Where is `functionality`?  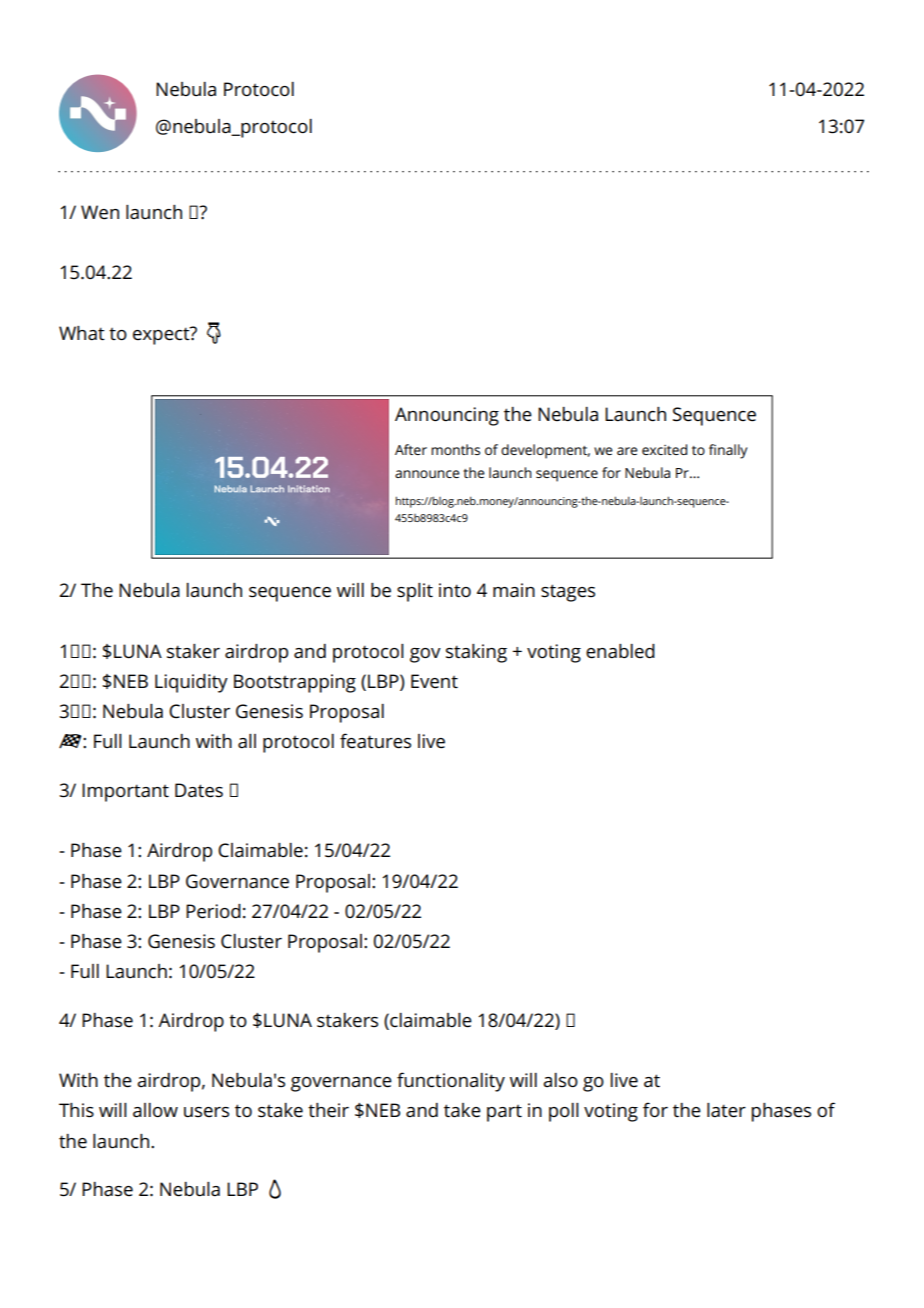 functionality is located at coordinates (451, 1082).
